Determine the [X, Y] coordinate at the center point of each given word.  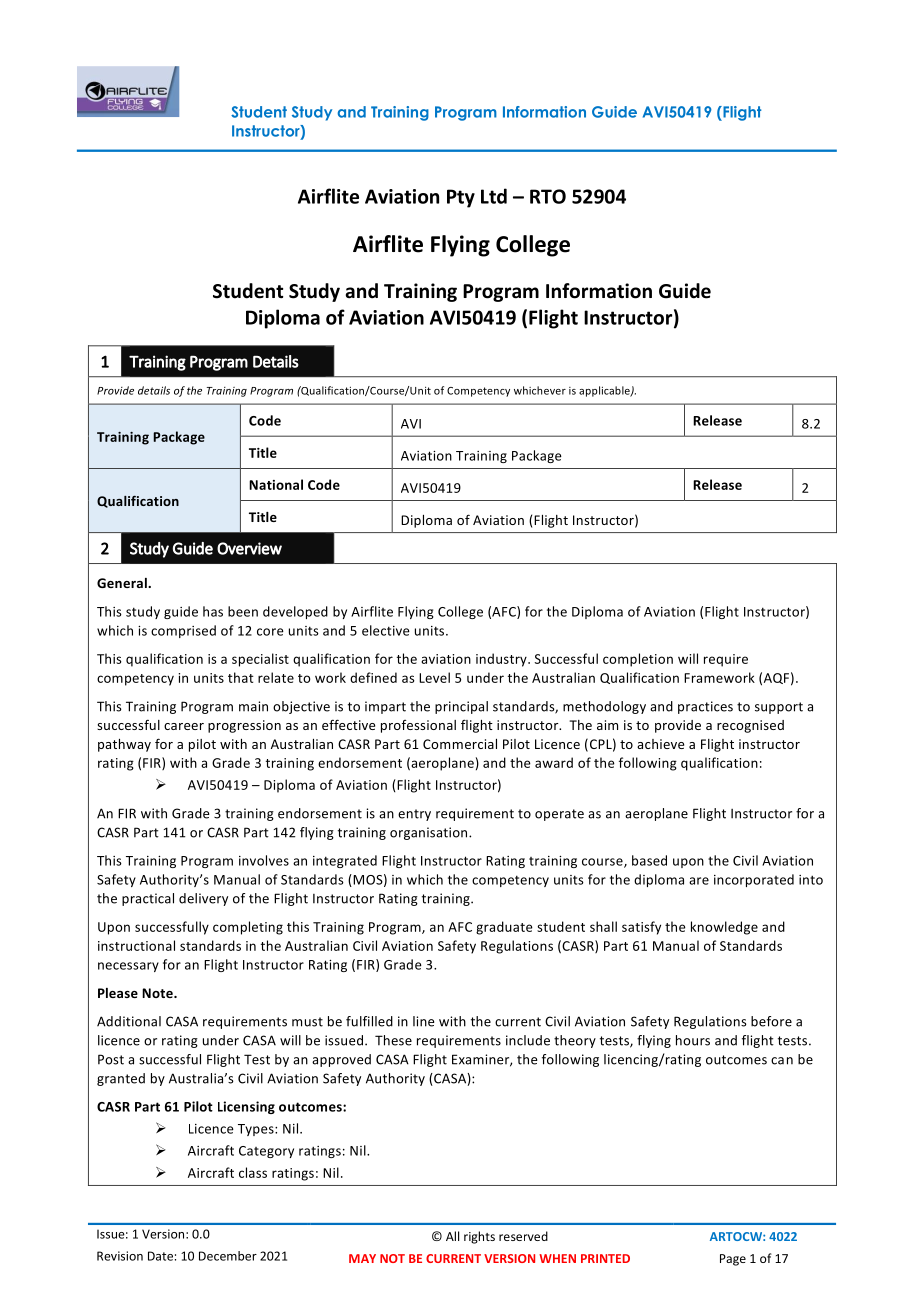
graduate [504, 928]
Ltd [494, 196]
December [228, 1256]
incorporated [754, 880]
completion [638, 660]
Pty [461, 198]
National [276, 484]
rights [479, 1237]
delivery [203, 899]
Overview [249, 548]
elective [386, 630]
